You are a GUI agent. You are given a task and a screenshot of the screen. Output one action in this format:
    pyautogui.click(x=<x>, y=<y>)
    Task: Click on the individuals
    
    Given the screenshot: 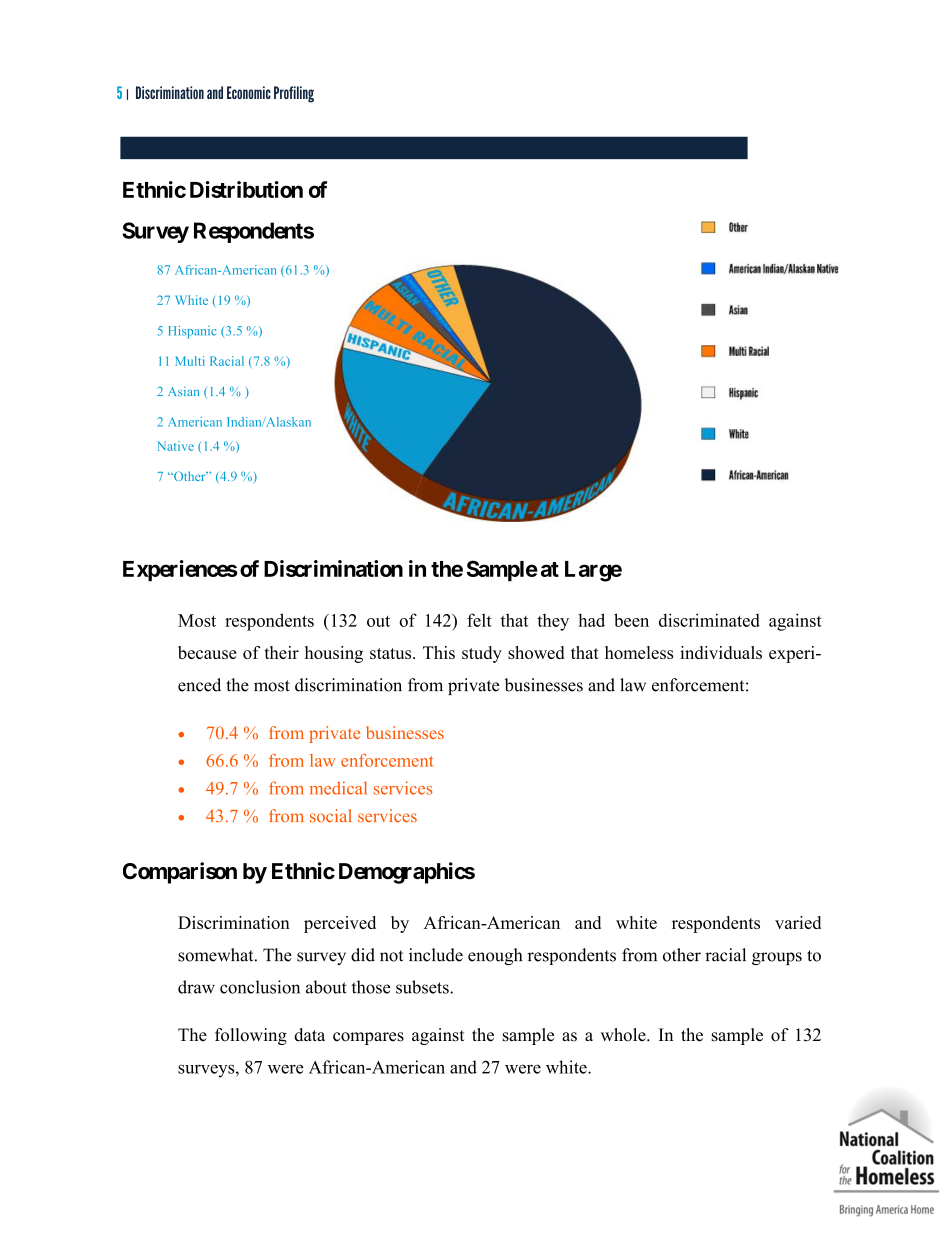 What is the action you would take?
    pyautogui.click(x=721, y=652)
